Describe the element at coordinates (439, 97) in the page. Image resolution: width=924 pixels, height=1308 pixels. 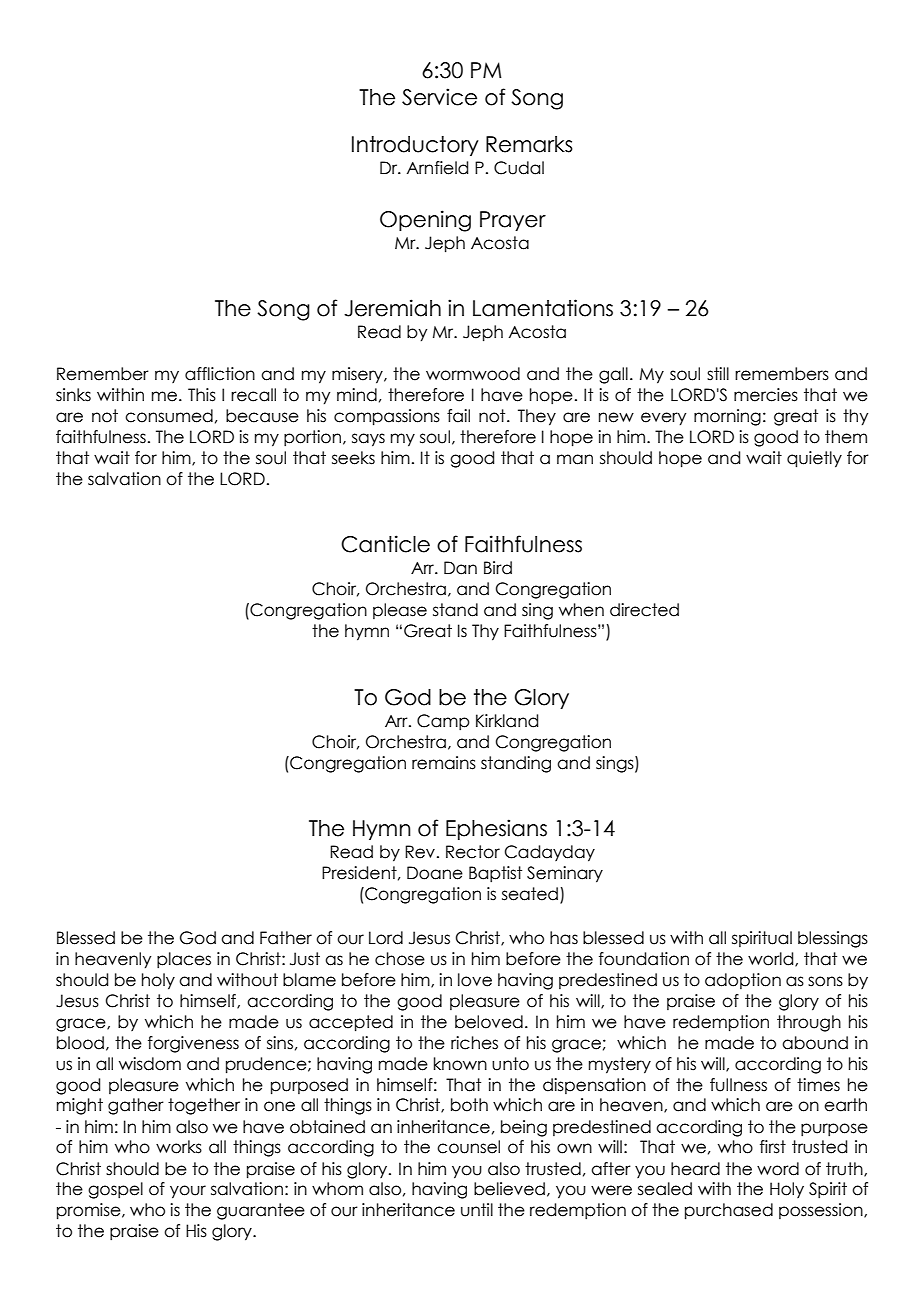
I see `Service` at that location.
